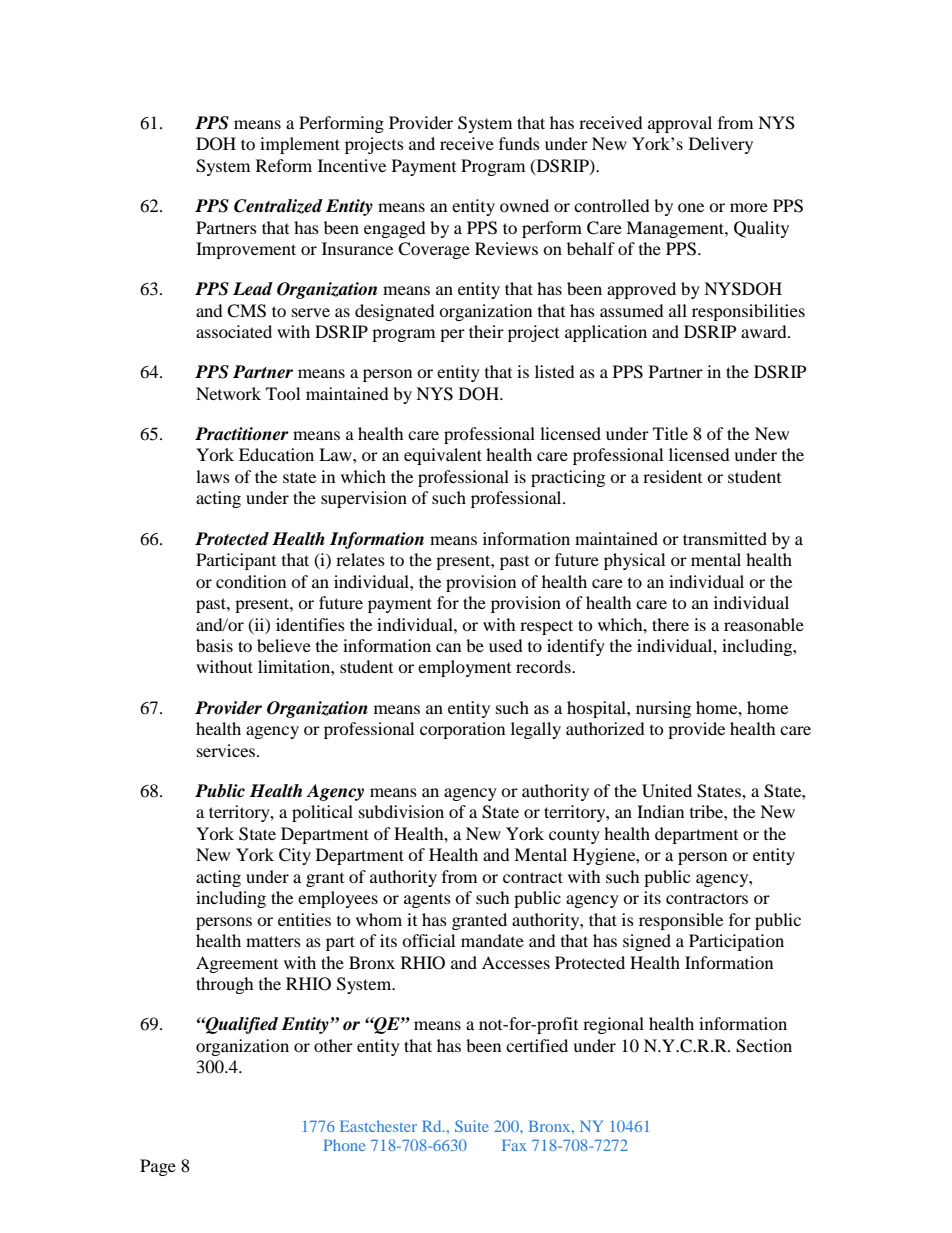 Image resolution: width=952 pixels, height=1233 pixels. Describe the element at coordinates (486, 331) in the screenshot. I see `their` at that location.
